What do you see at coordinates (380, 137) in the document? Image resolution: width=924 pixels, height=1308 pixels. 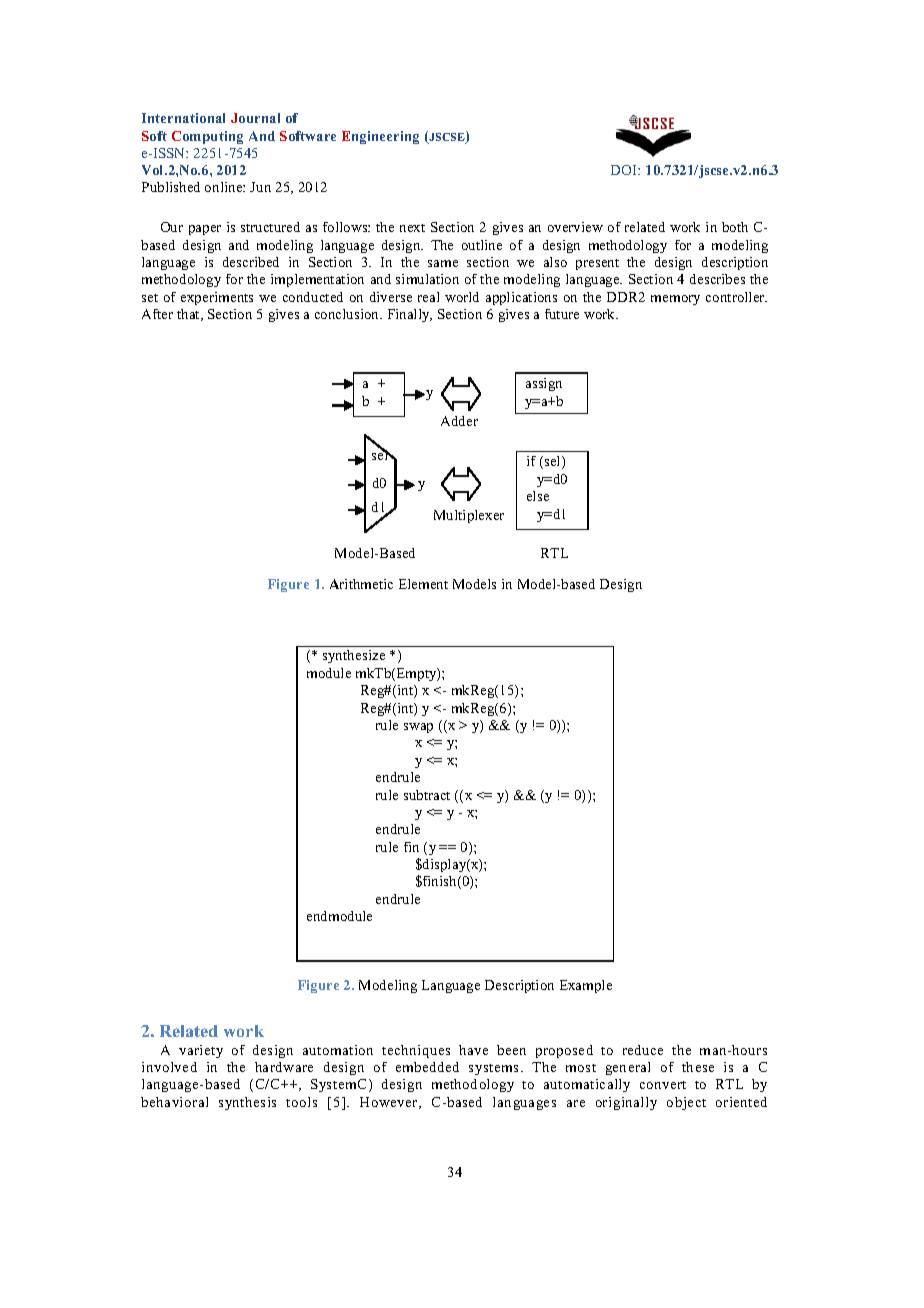 I see `Engineering` at bounding box center [380, 137].
